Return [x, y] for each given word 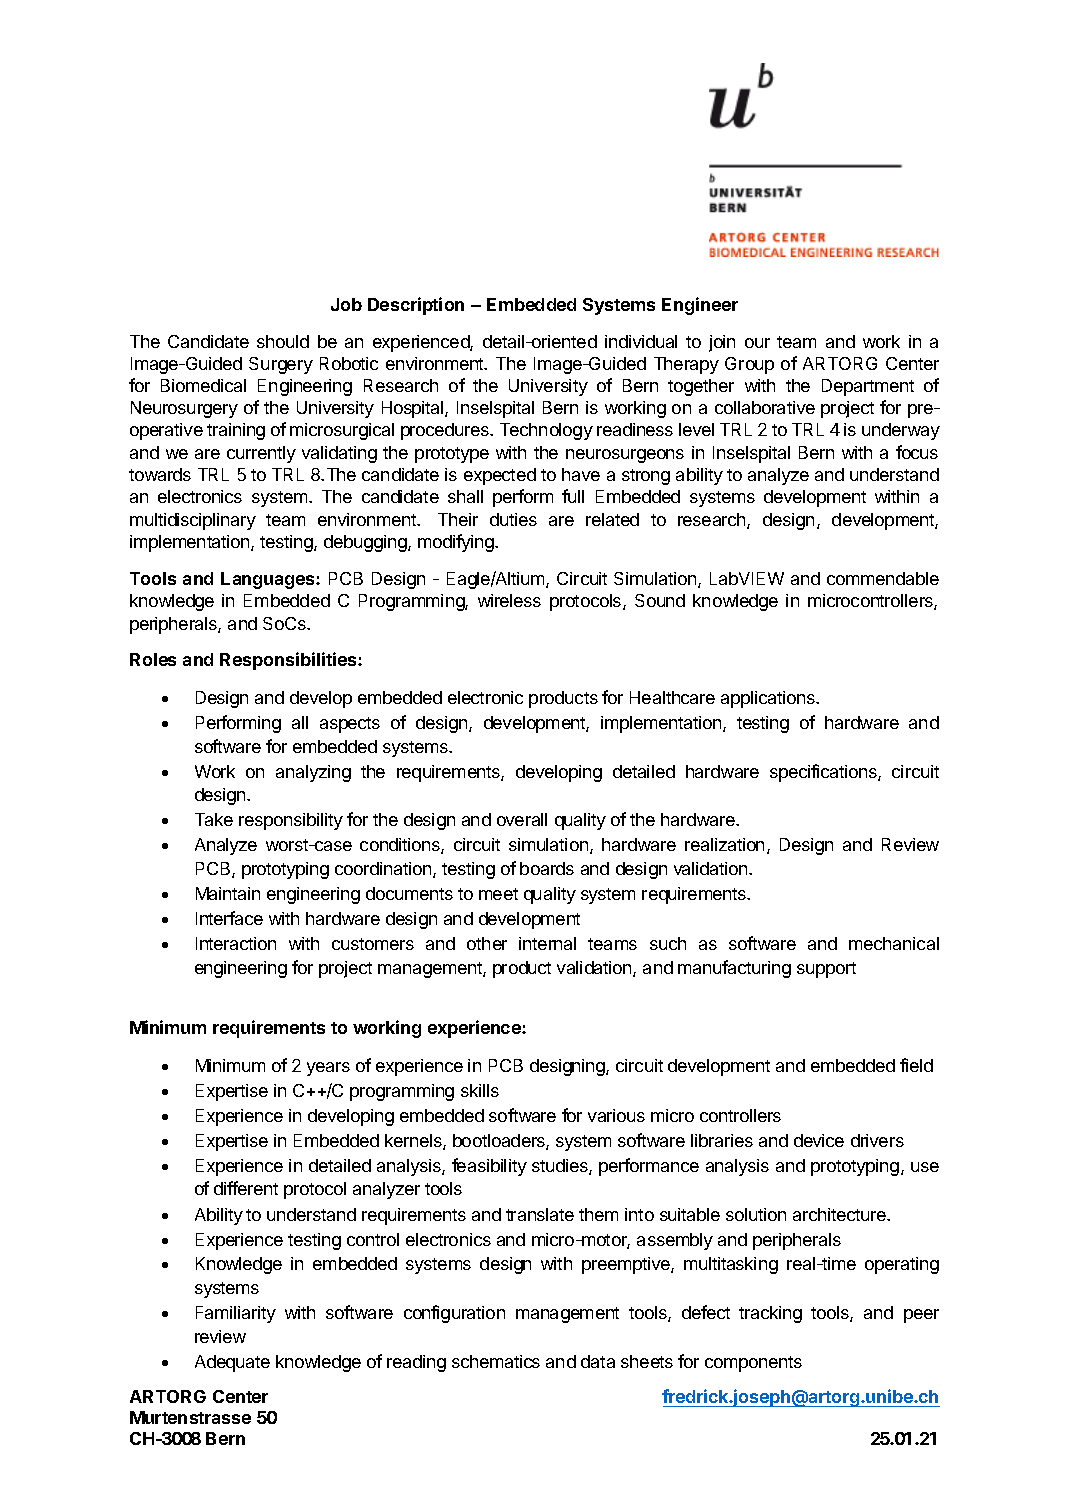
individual [641, 341]
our [757, 343]
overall [522, 819]
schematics [496, 1361]
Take [214, 819]
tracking [770, 1314]
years [328, 1069]
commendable [883, 578]
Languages [269, 580]
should [283, 341]
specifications [824, 773]
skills [480, 1090]
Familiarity [236, 1314]
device [819, 1140]
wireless [509, 600]
